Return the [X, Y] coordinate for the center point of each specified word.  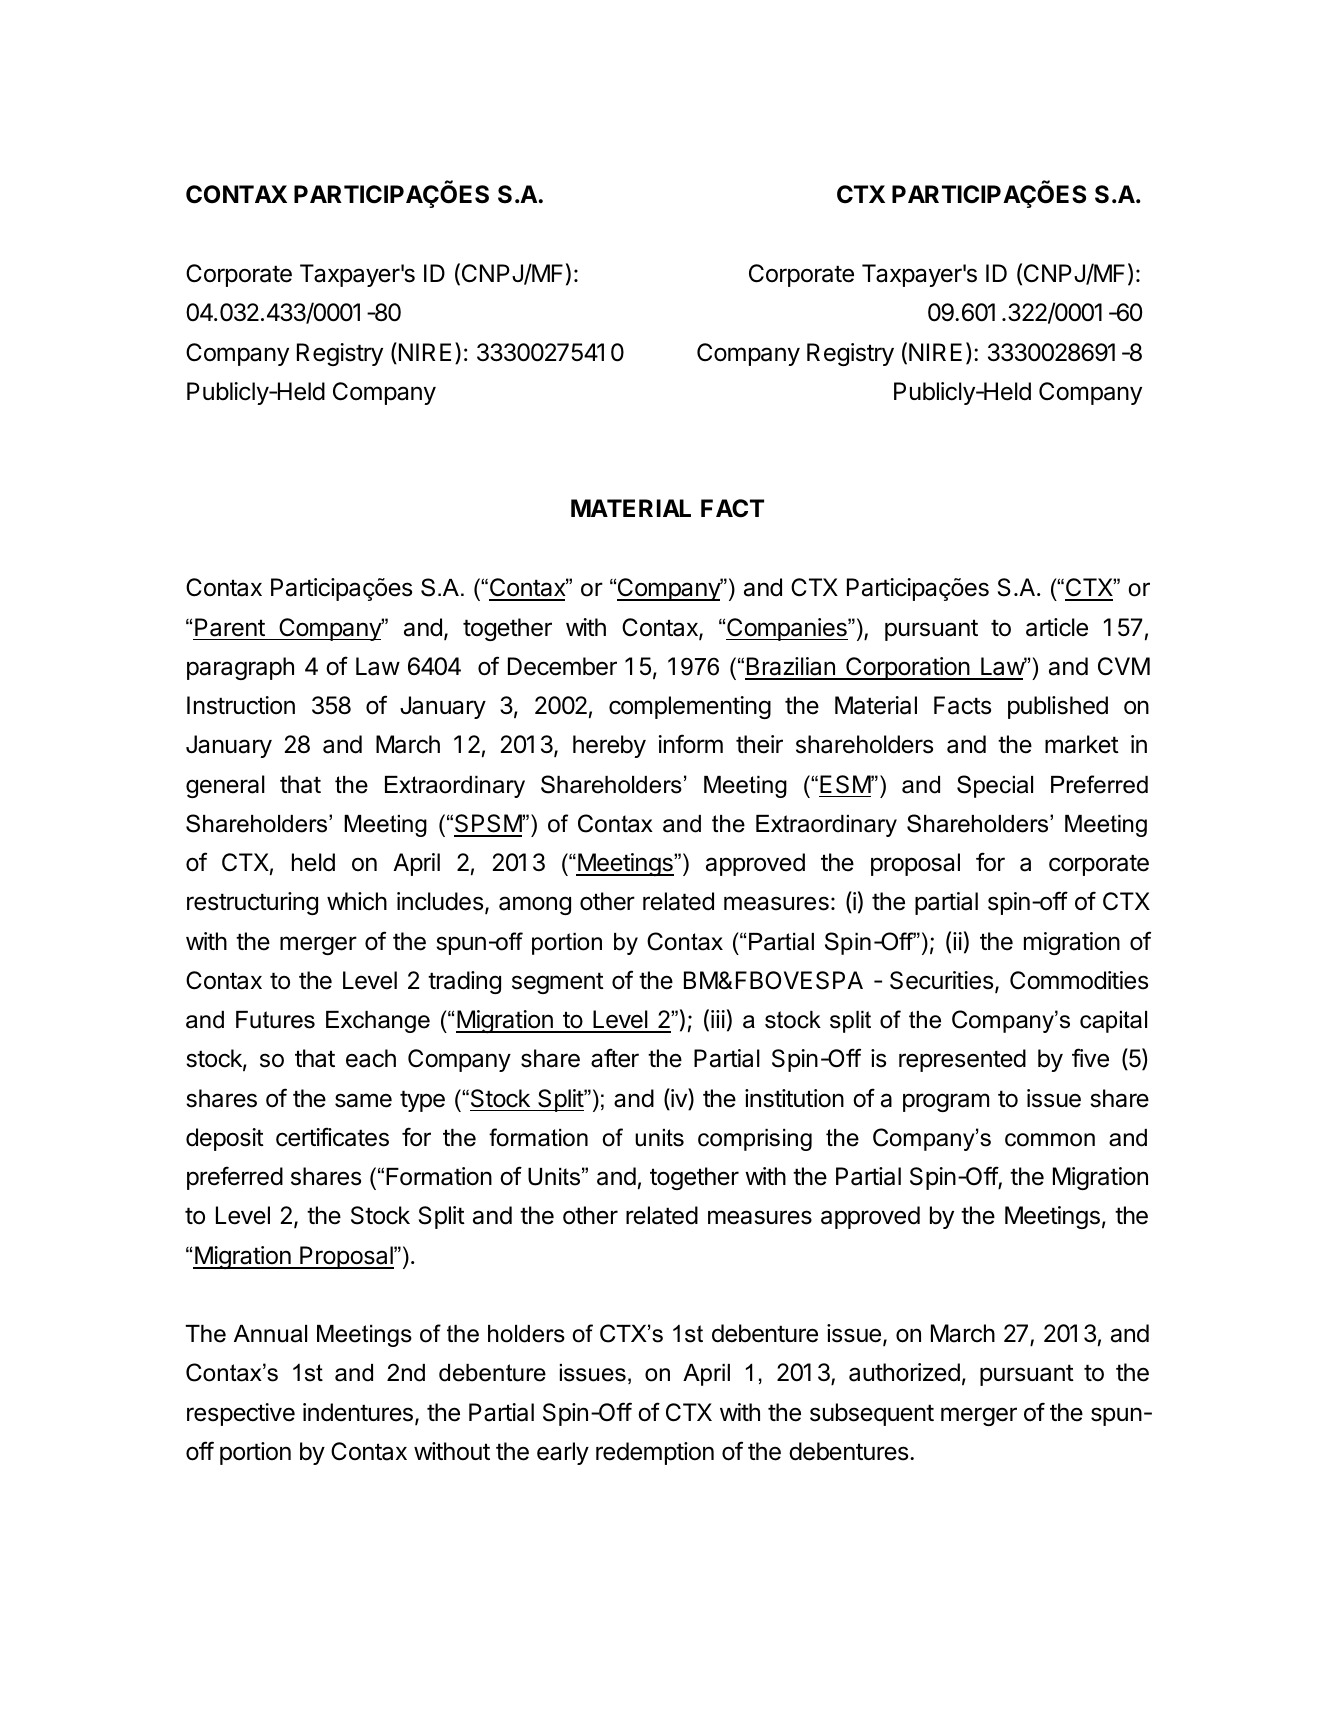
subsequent [872, 1414]
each [371, 1058]
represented [962, 1060]
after [615, 1058]
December [562, 666]
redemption [655, 1453]
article [1057, 627]
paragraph [240, 668]
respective [241, 1414]
